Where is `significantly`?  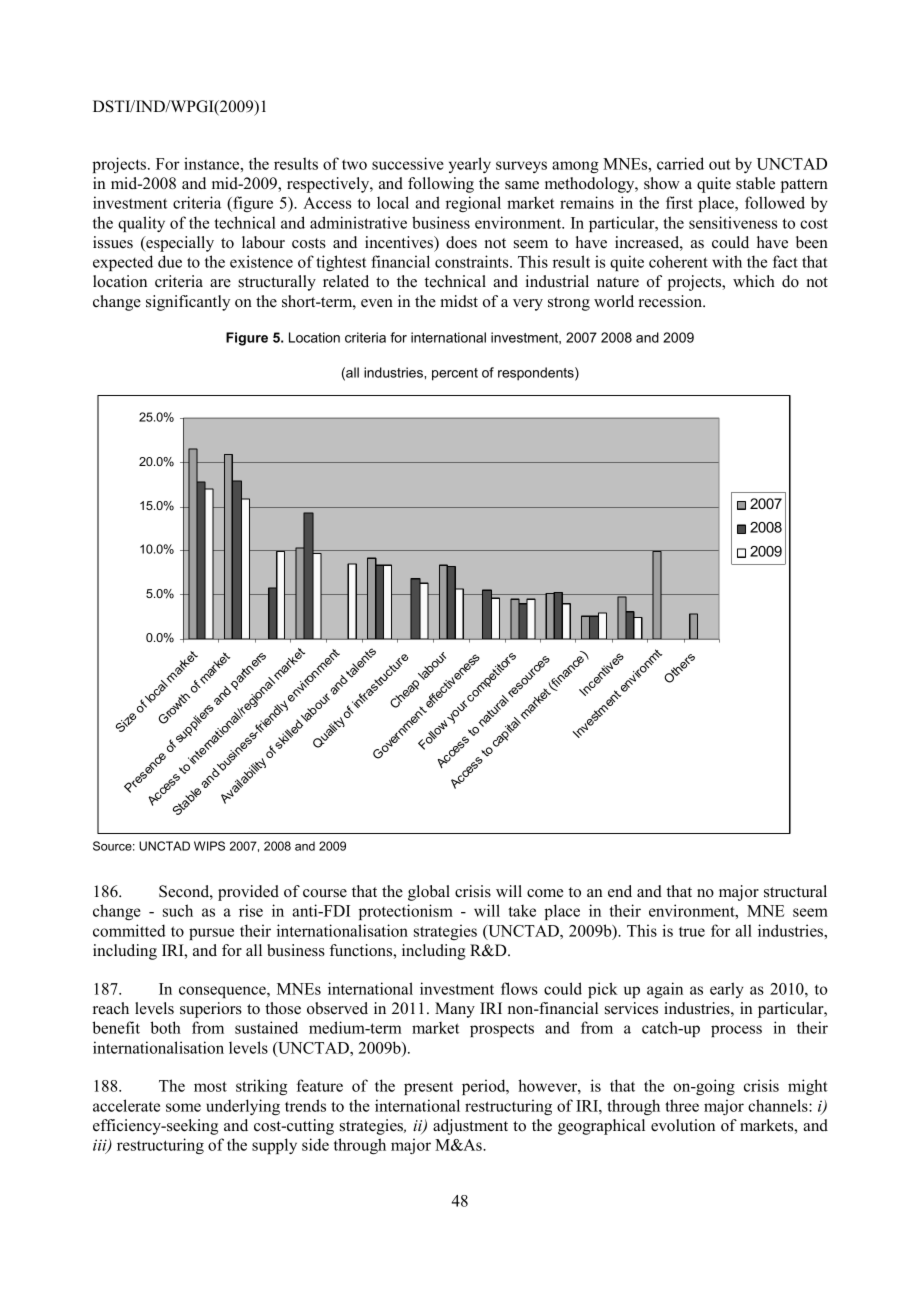 significantly is located at coordinates (188, 303).
